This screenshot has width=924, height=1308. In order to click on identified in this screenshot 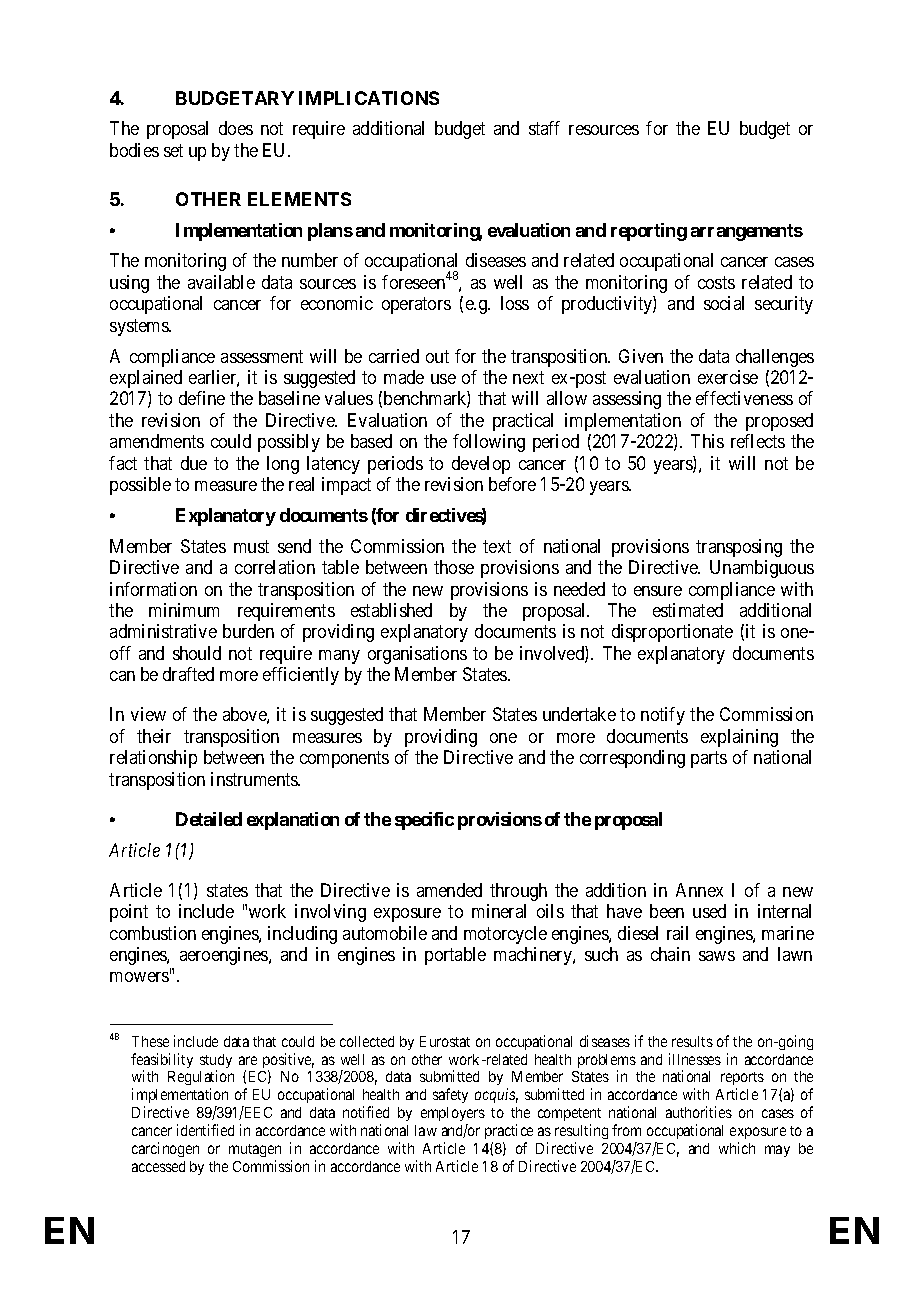, I will do `click(205, 1130)`.
